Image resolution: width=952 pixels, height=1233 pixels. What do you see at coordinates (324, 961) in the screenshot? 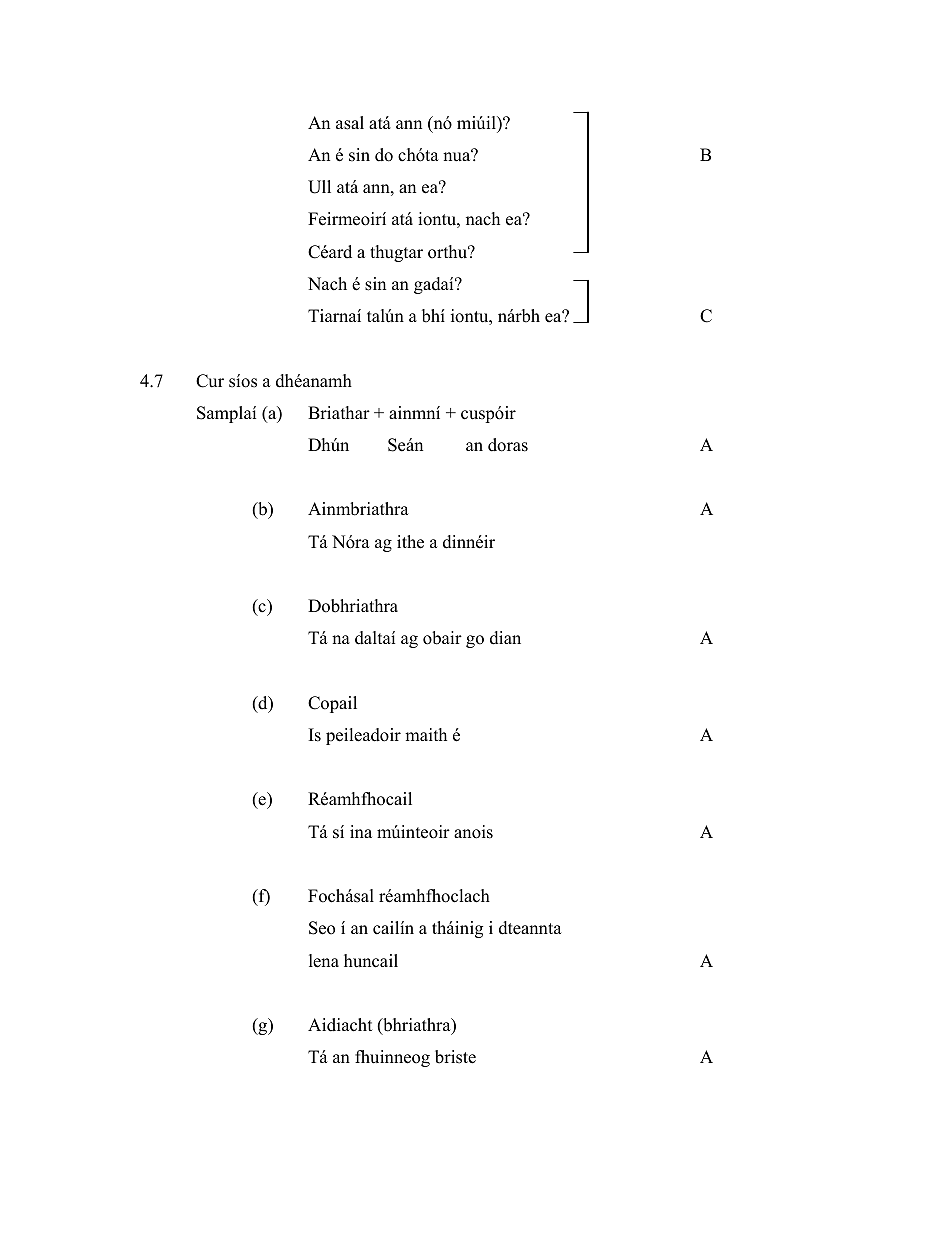
I see `lena` at bounding box center [324, 961].
